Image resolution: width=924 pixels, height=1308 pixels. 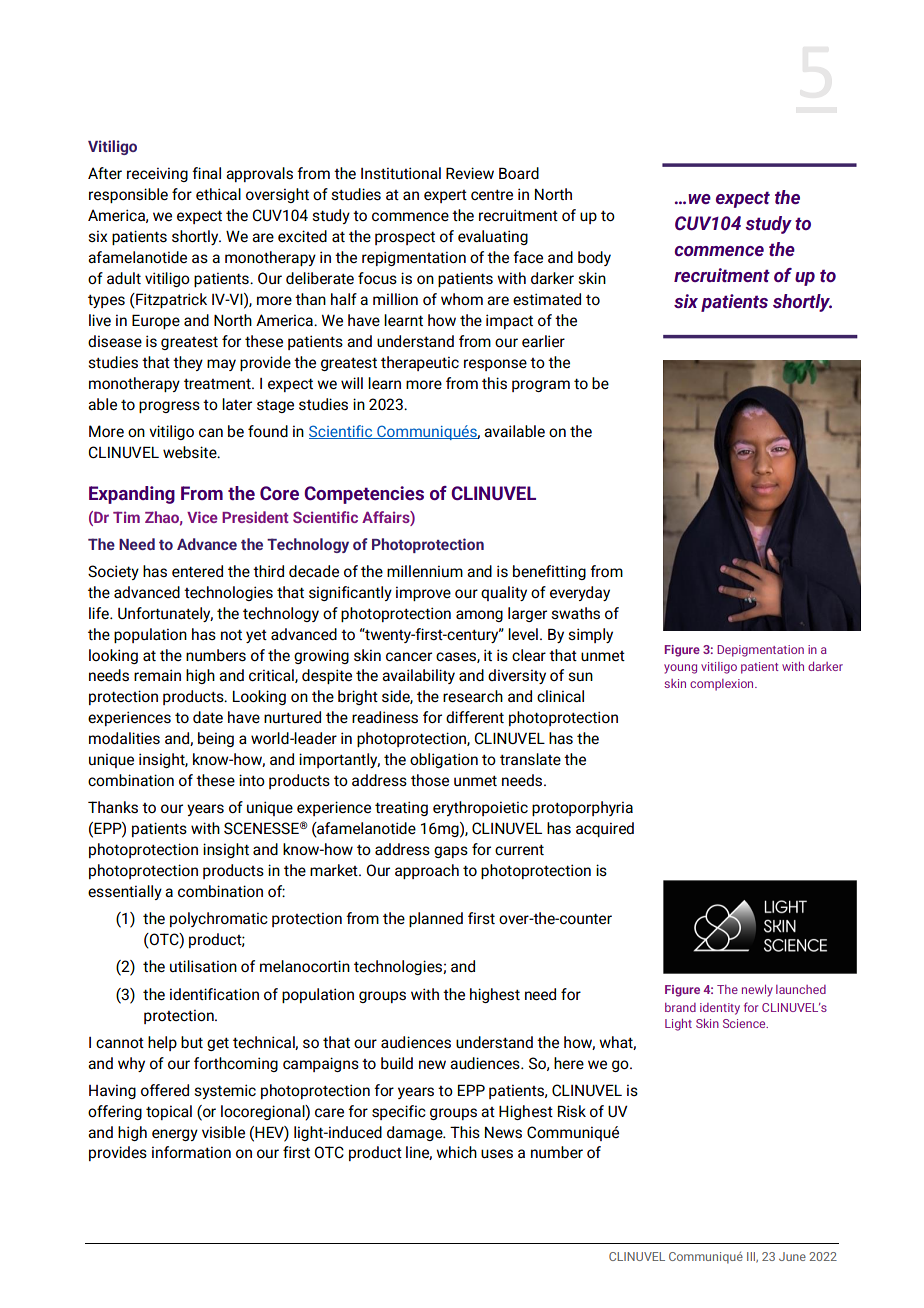 I want to click on information, so click(x=191, y=1152).
